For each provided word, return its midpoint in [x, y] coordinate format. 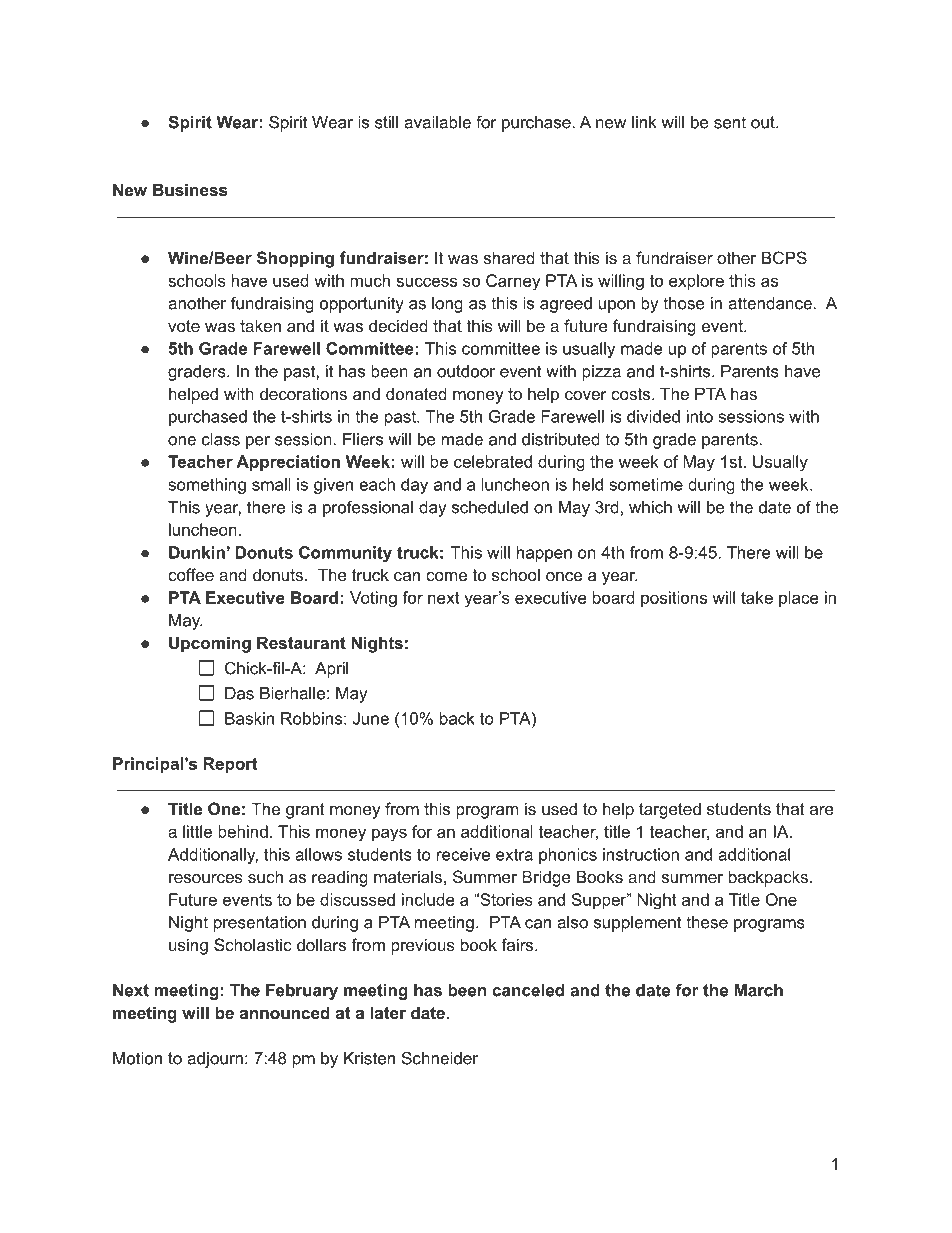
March [758, 990]
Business [190, 189]
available [437, 122]
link [644, 122]
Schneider [440, 1058]
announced [285, 1012]
